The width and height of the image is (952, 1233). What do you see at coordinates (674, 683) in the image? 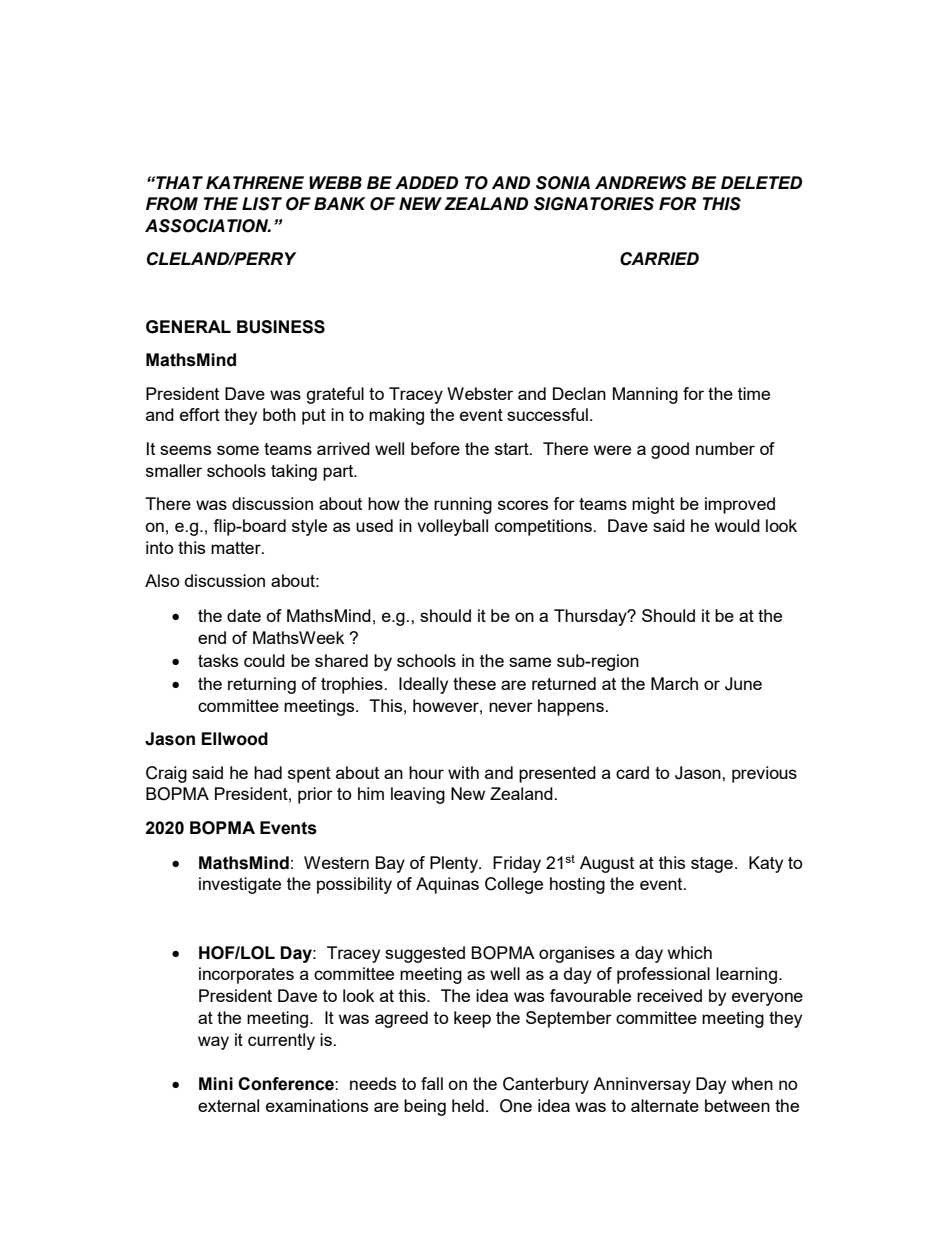
I see `March` at bounding box center [674, 683].
